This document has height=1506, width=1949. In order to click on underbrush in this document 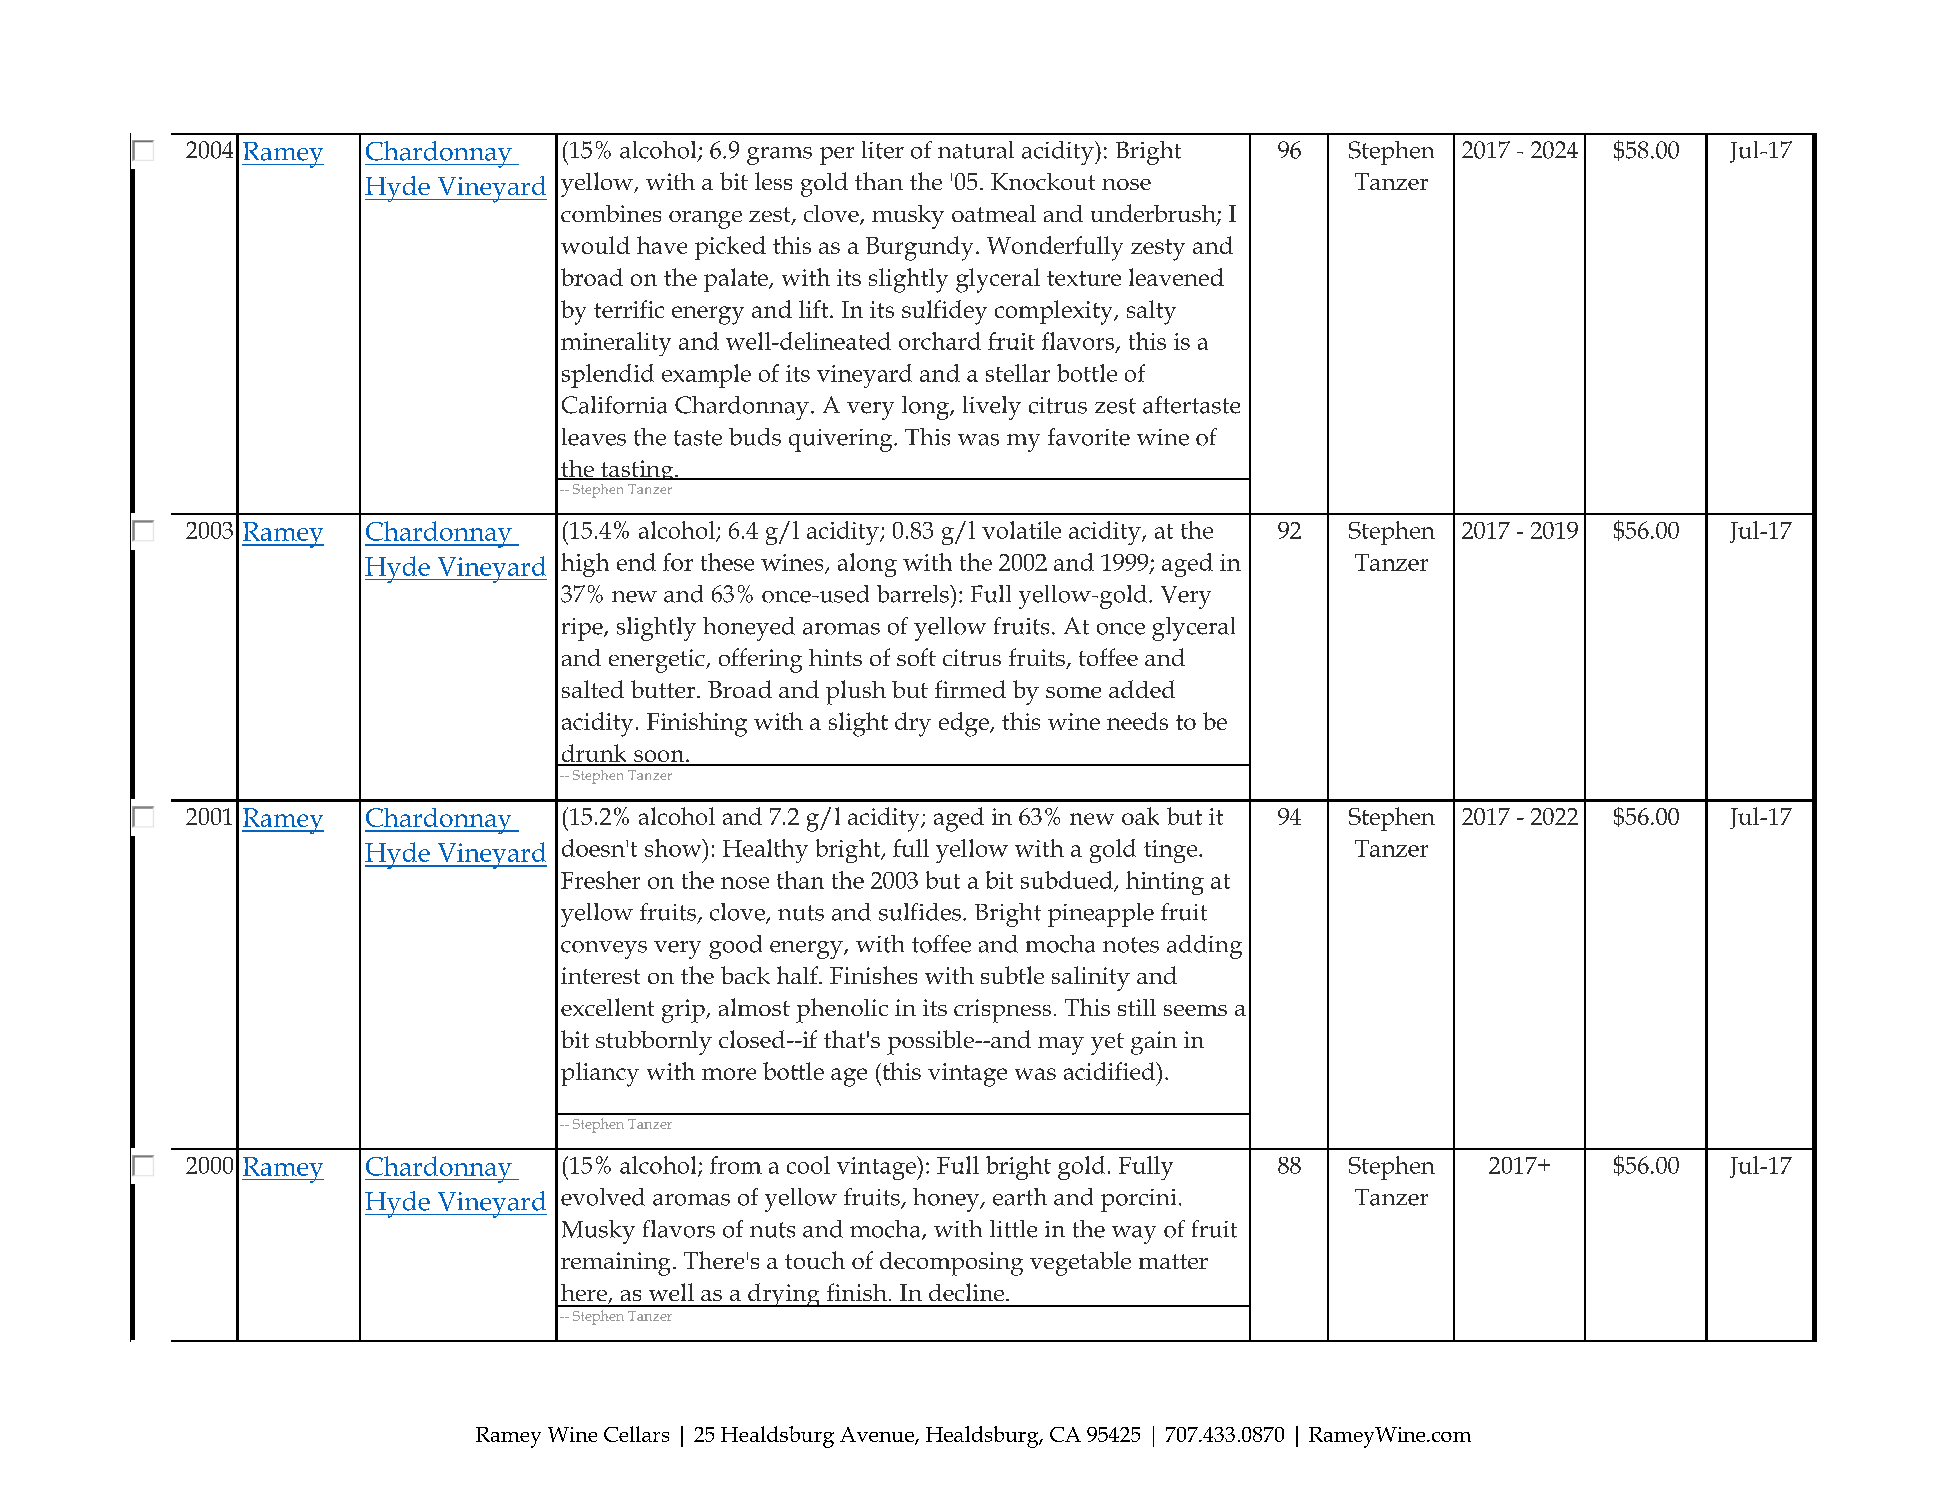, I will do `click(1154, 214)`.
